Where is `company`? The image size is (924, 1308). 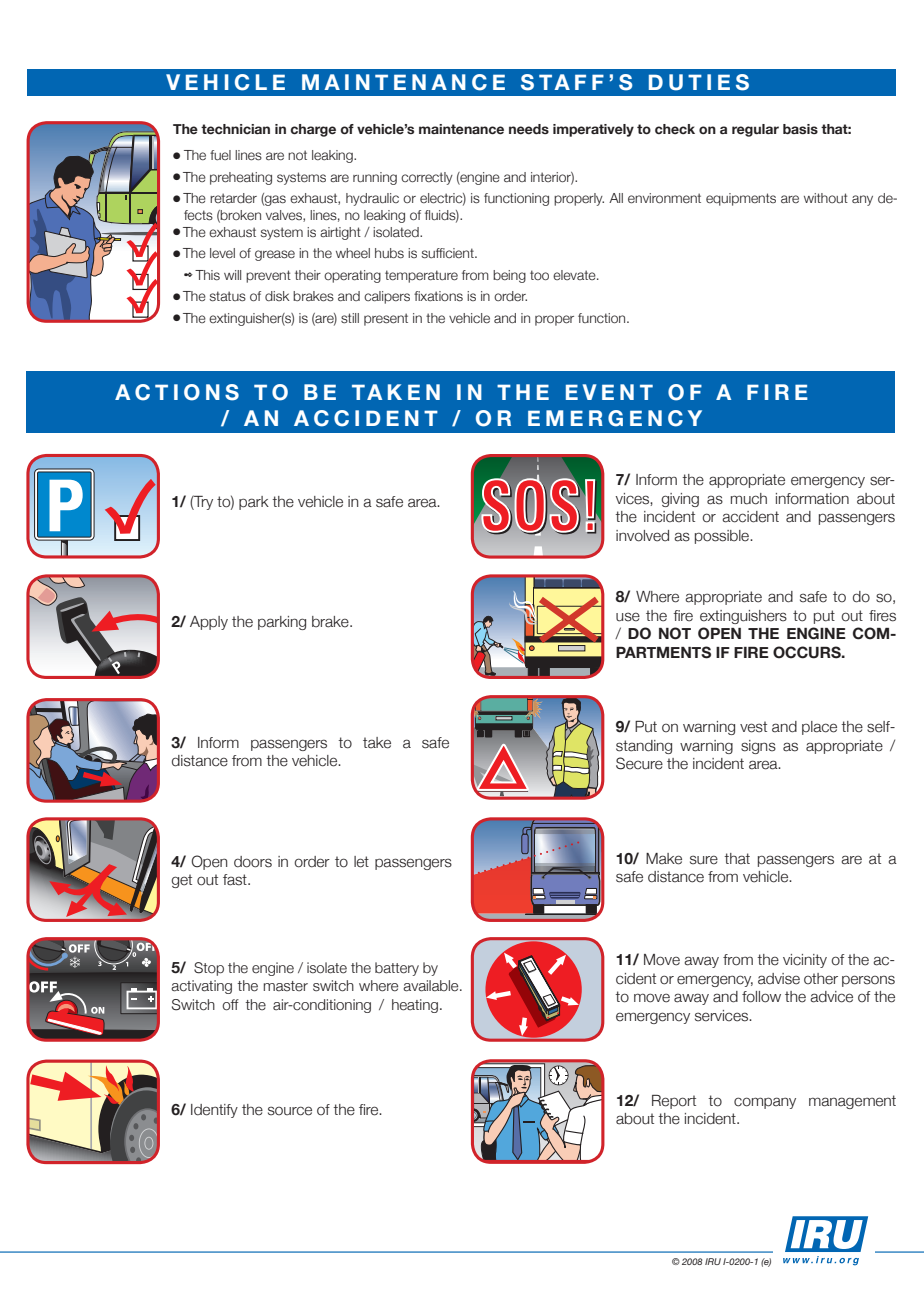 company is located at coordinates (765, 1103).
